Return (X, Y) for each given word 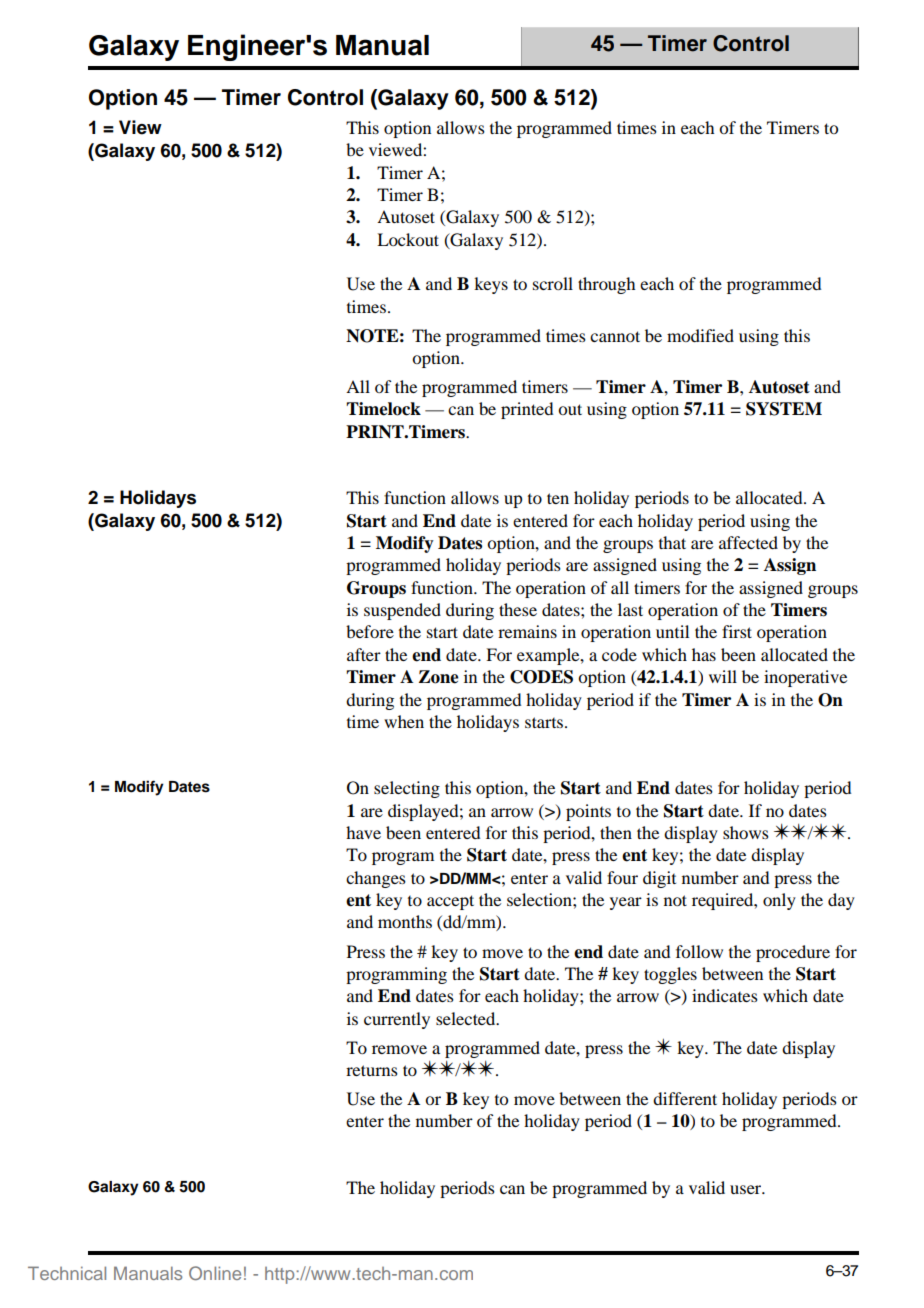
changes (376, 879)
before (370, 631)
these (518, 609)
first (737, 631)
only (779, 901)
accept (450, 902)
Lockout (408, 239)
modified (700, 335)
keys (491, 285)
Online (215, 1273)
